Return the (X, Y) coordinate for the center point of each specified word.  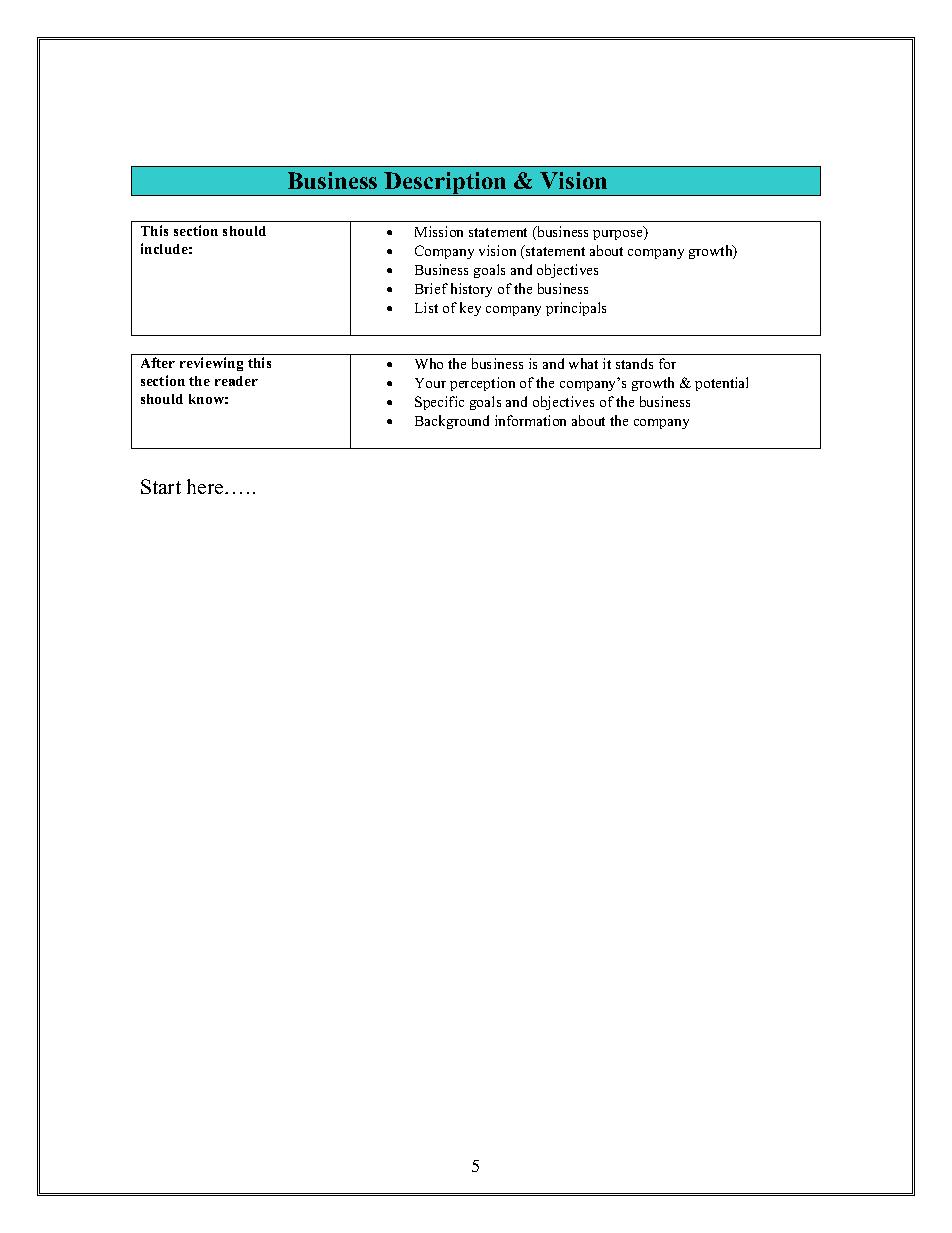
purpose (619, 235)
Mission (439, 231)
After (158, 362)
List (426, 307)
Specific (439, 403)
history (471, 290)
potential (721, 384)
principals (576, 309)
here (206, 486)
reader (236, 381)
